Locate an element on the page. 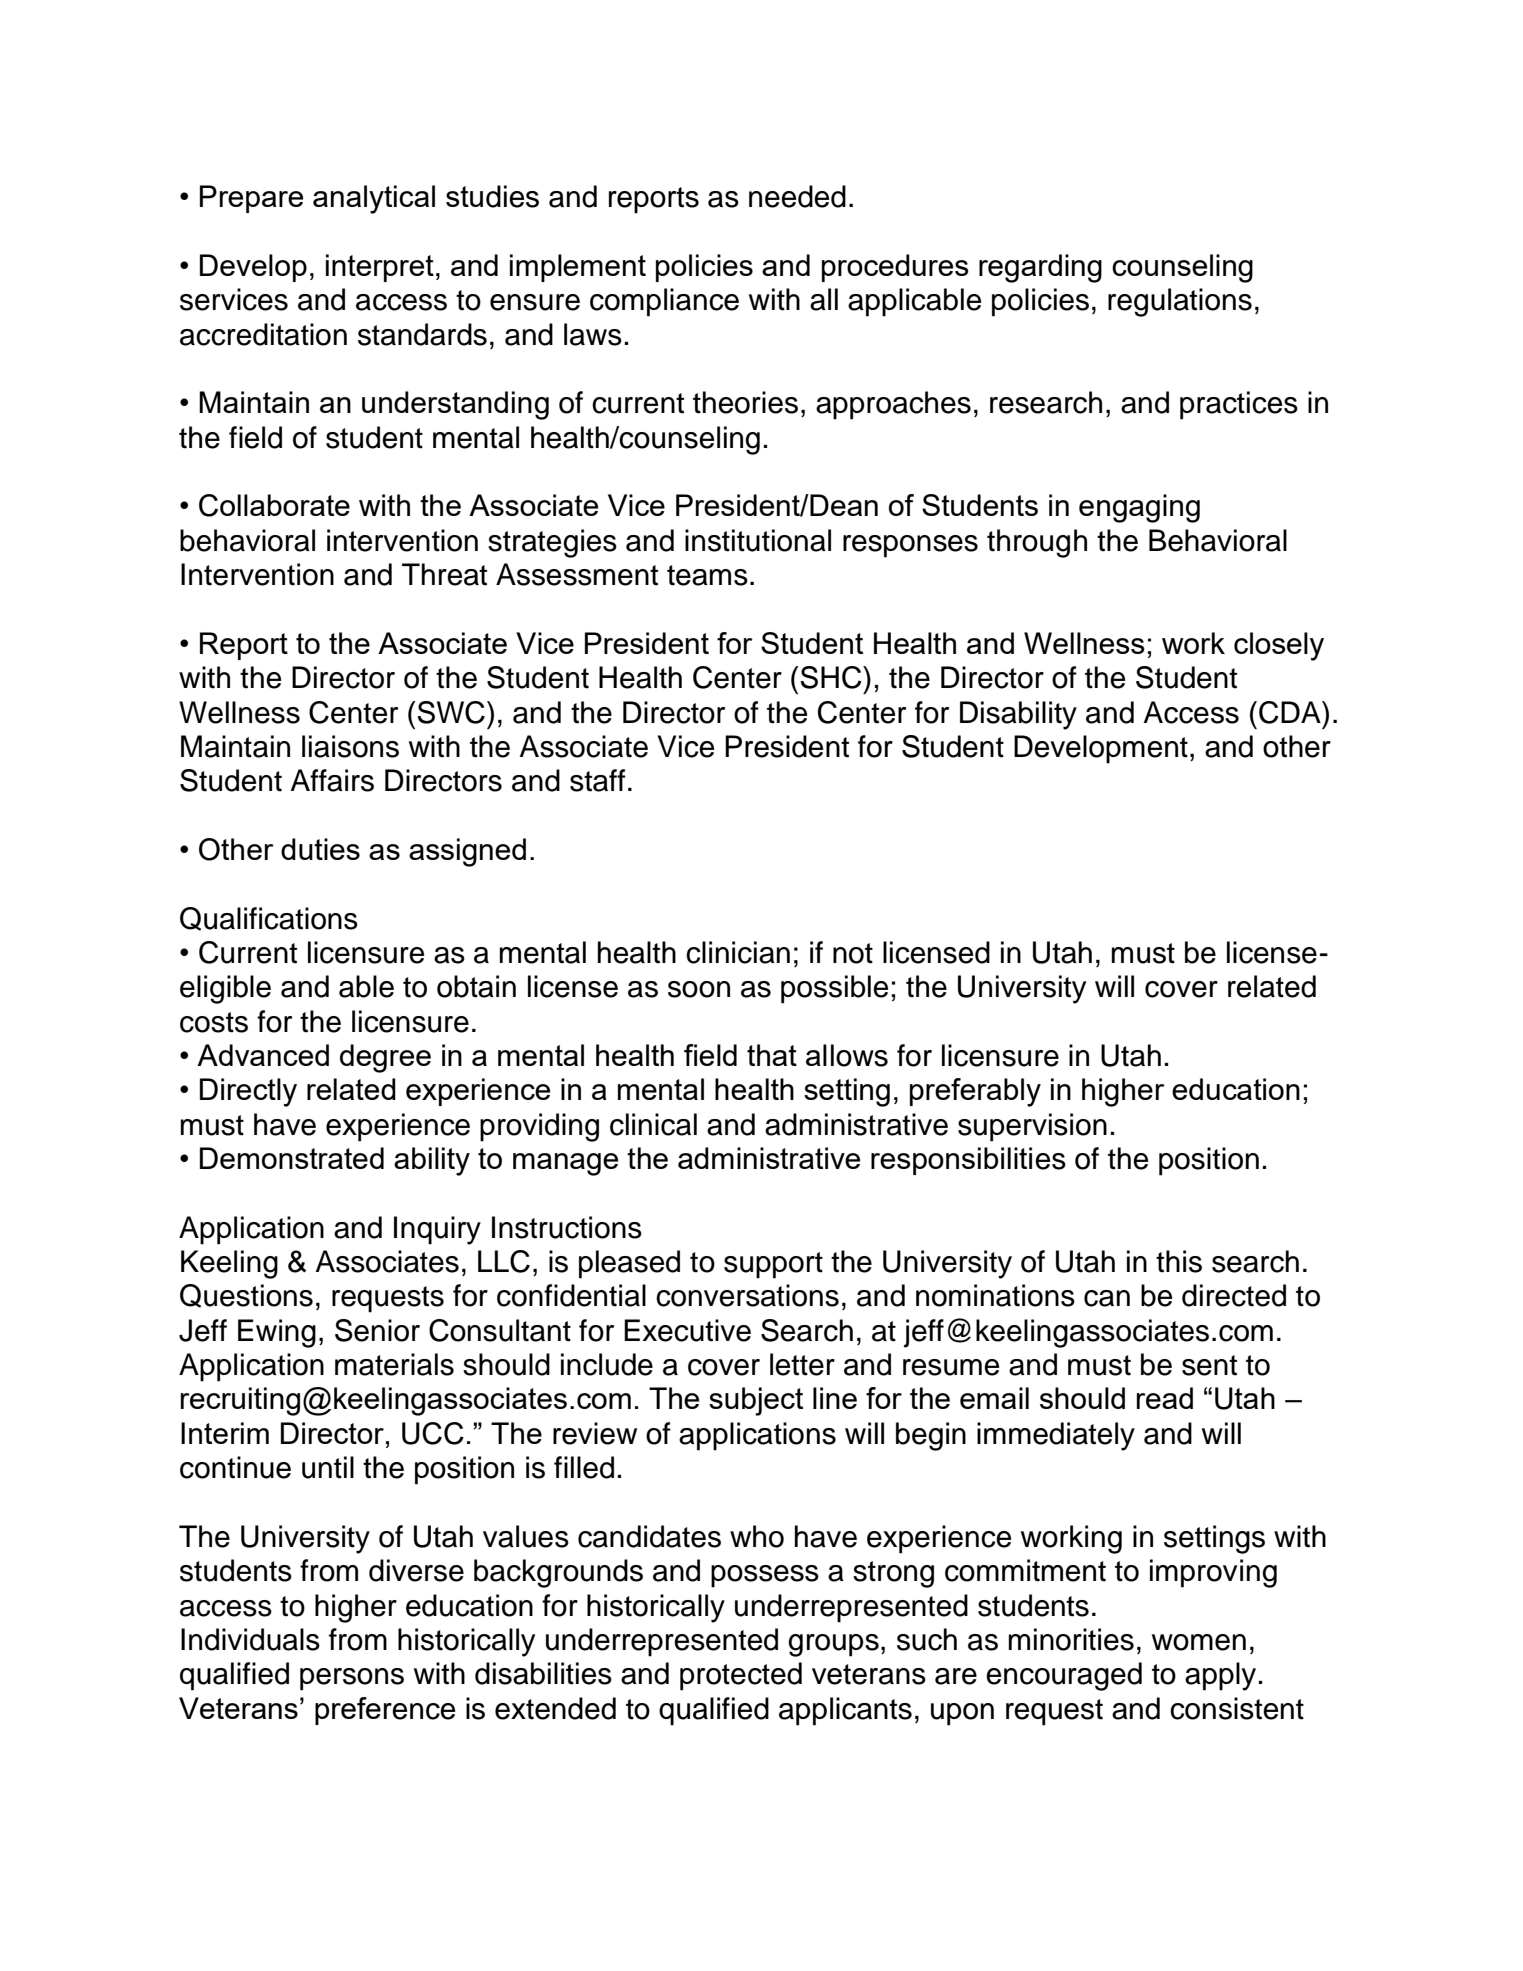 The height and width of the image is (1971, 1523). this is located at coordinates (1179, 1261).
